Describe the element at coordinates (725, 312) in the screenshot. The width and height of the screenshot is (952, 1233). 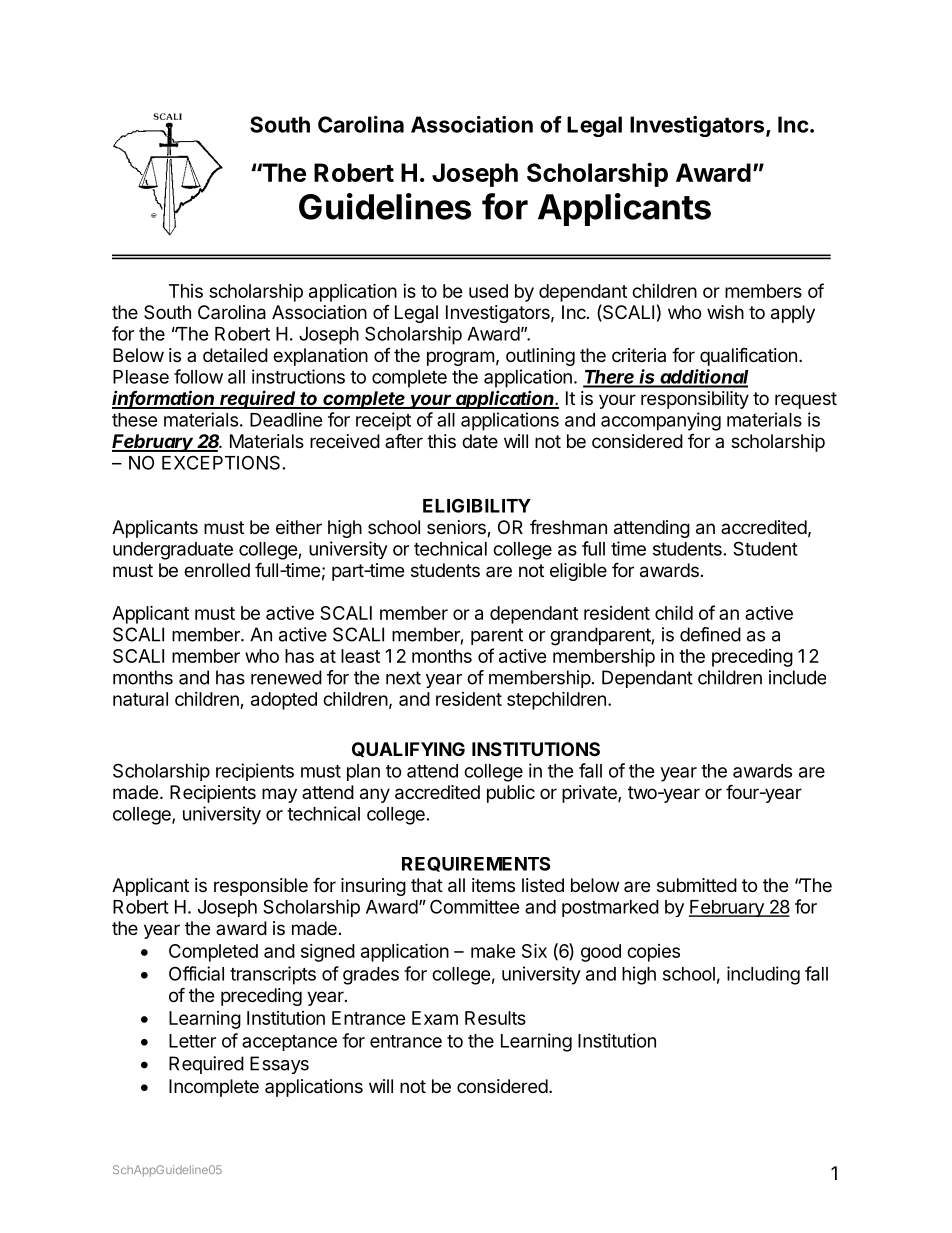
I see `wish` at that location.
